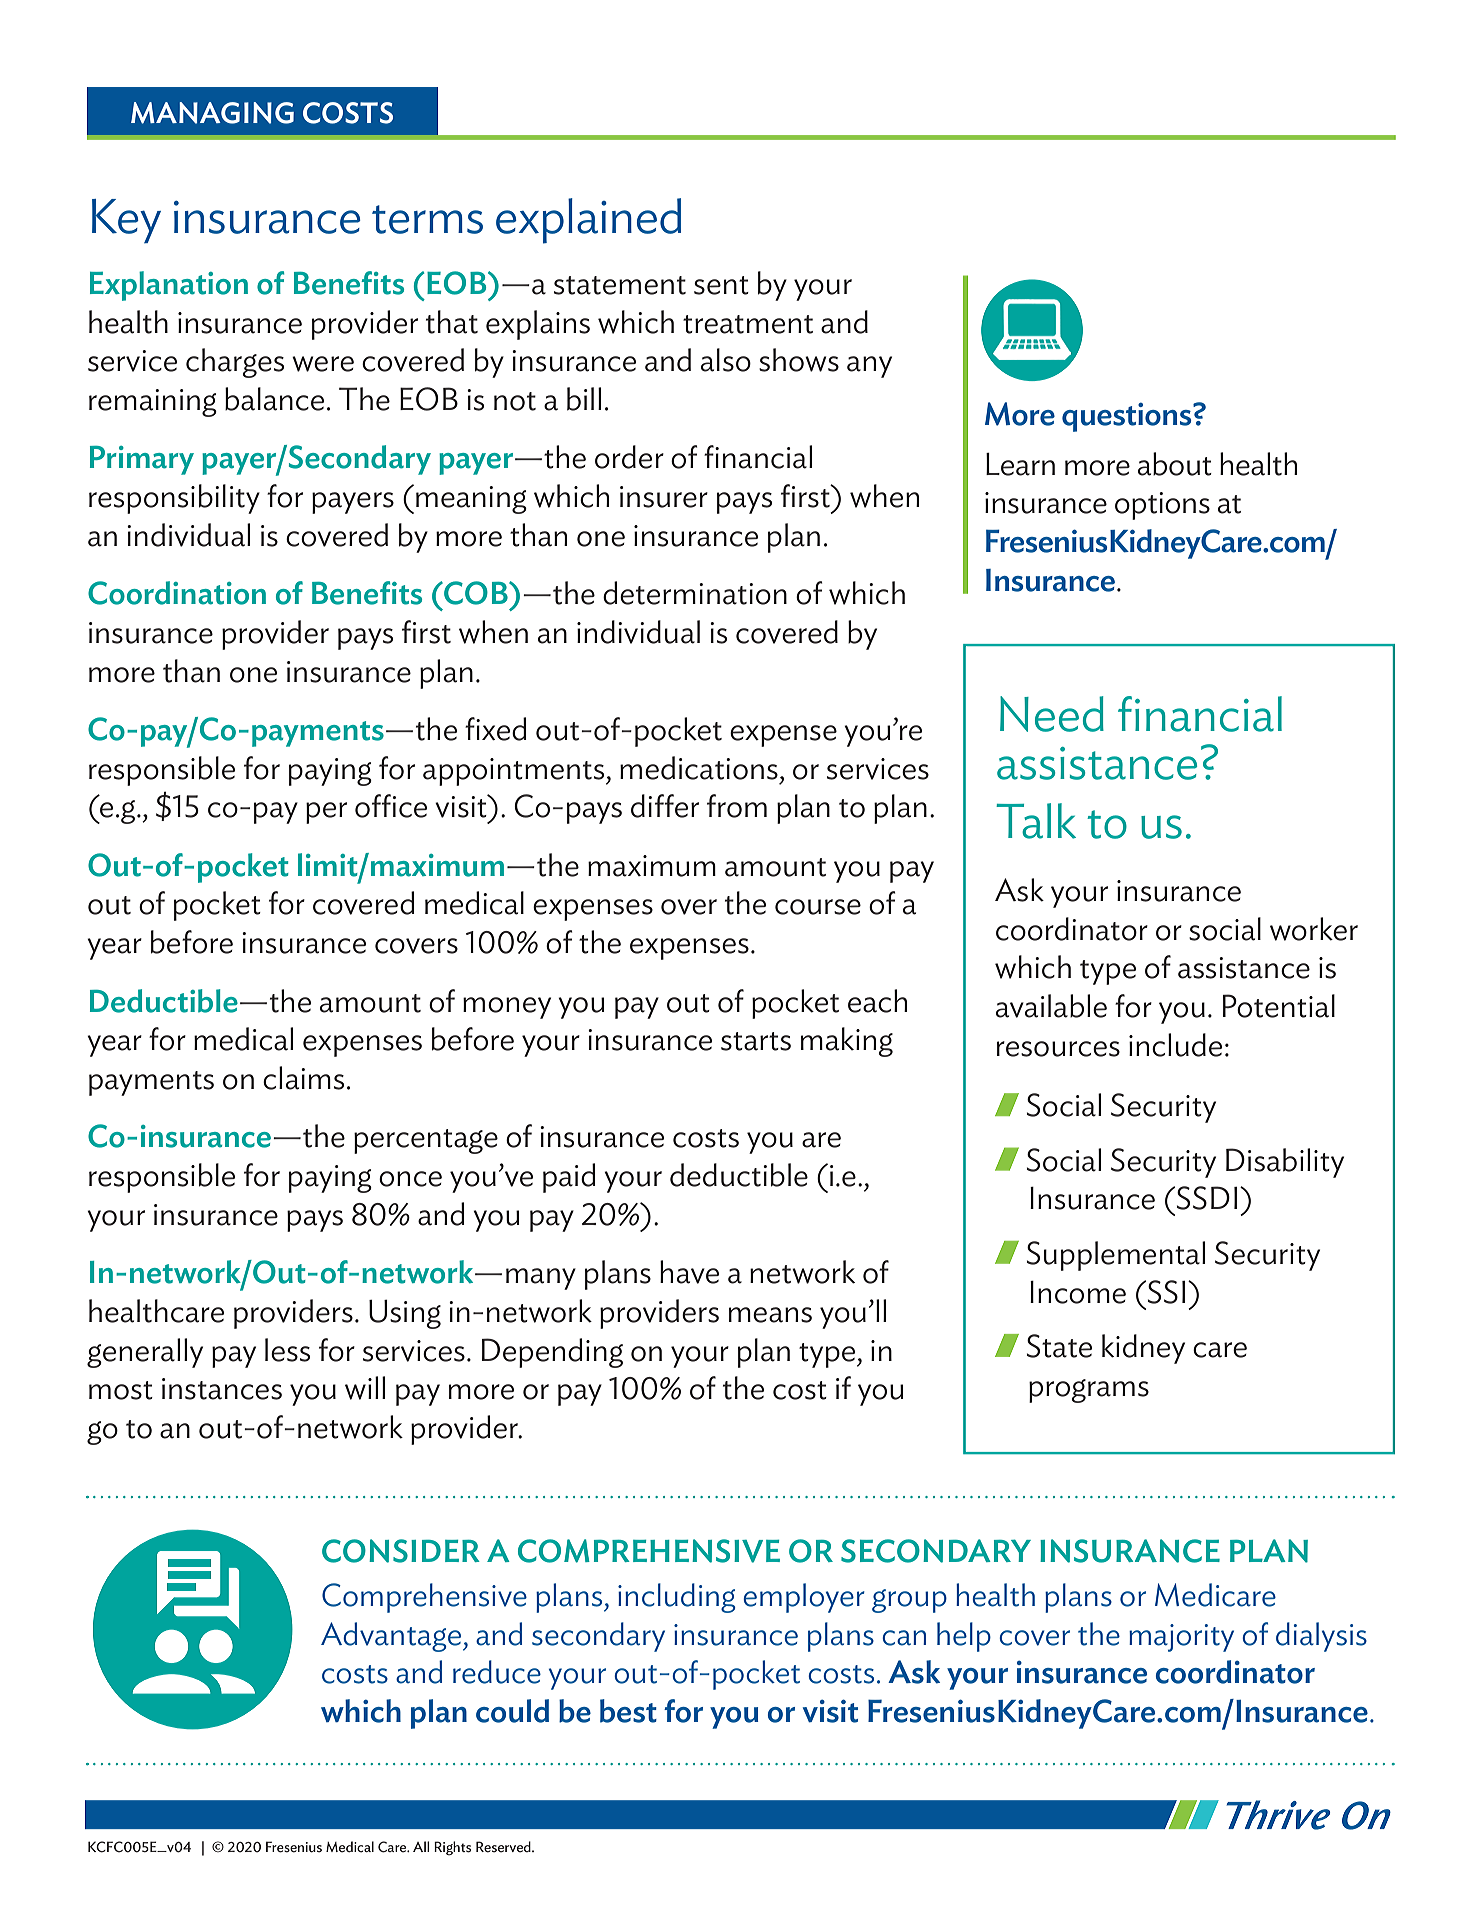 The height and width of the image is (1917, 1481). Describe the element at coordinates (588, 221) in the image. I see `explained` at that location.
